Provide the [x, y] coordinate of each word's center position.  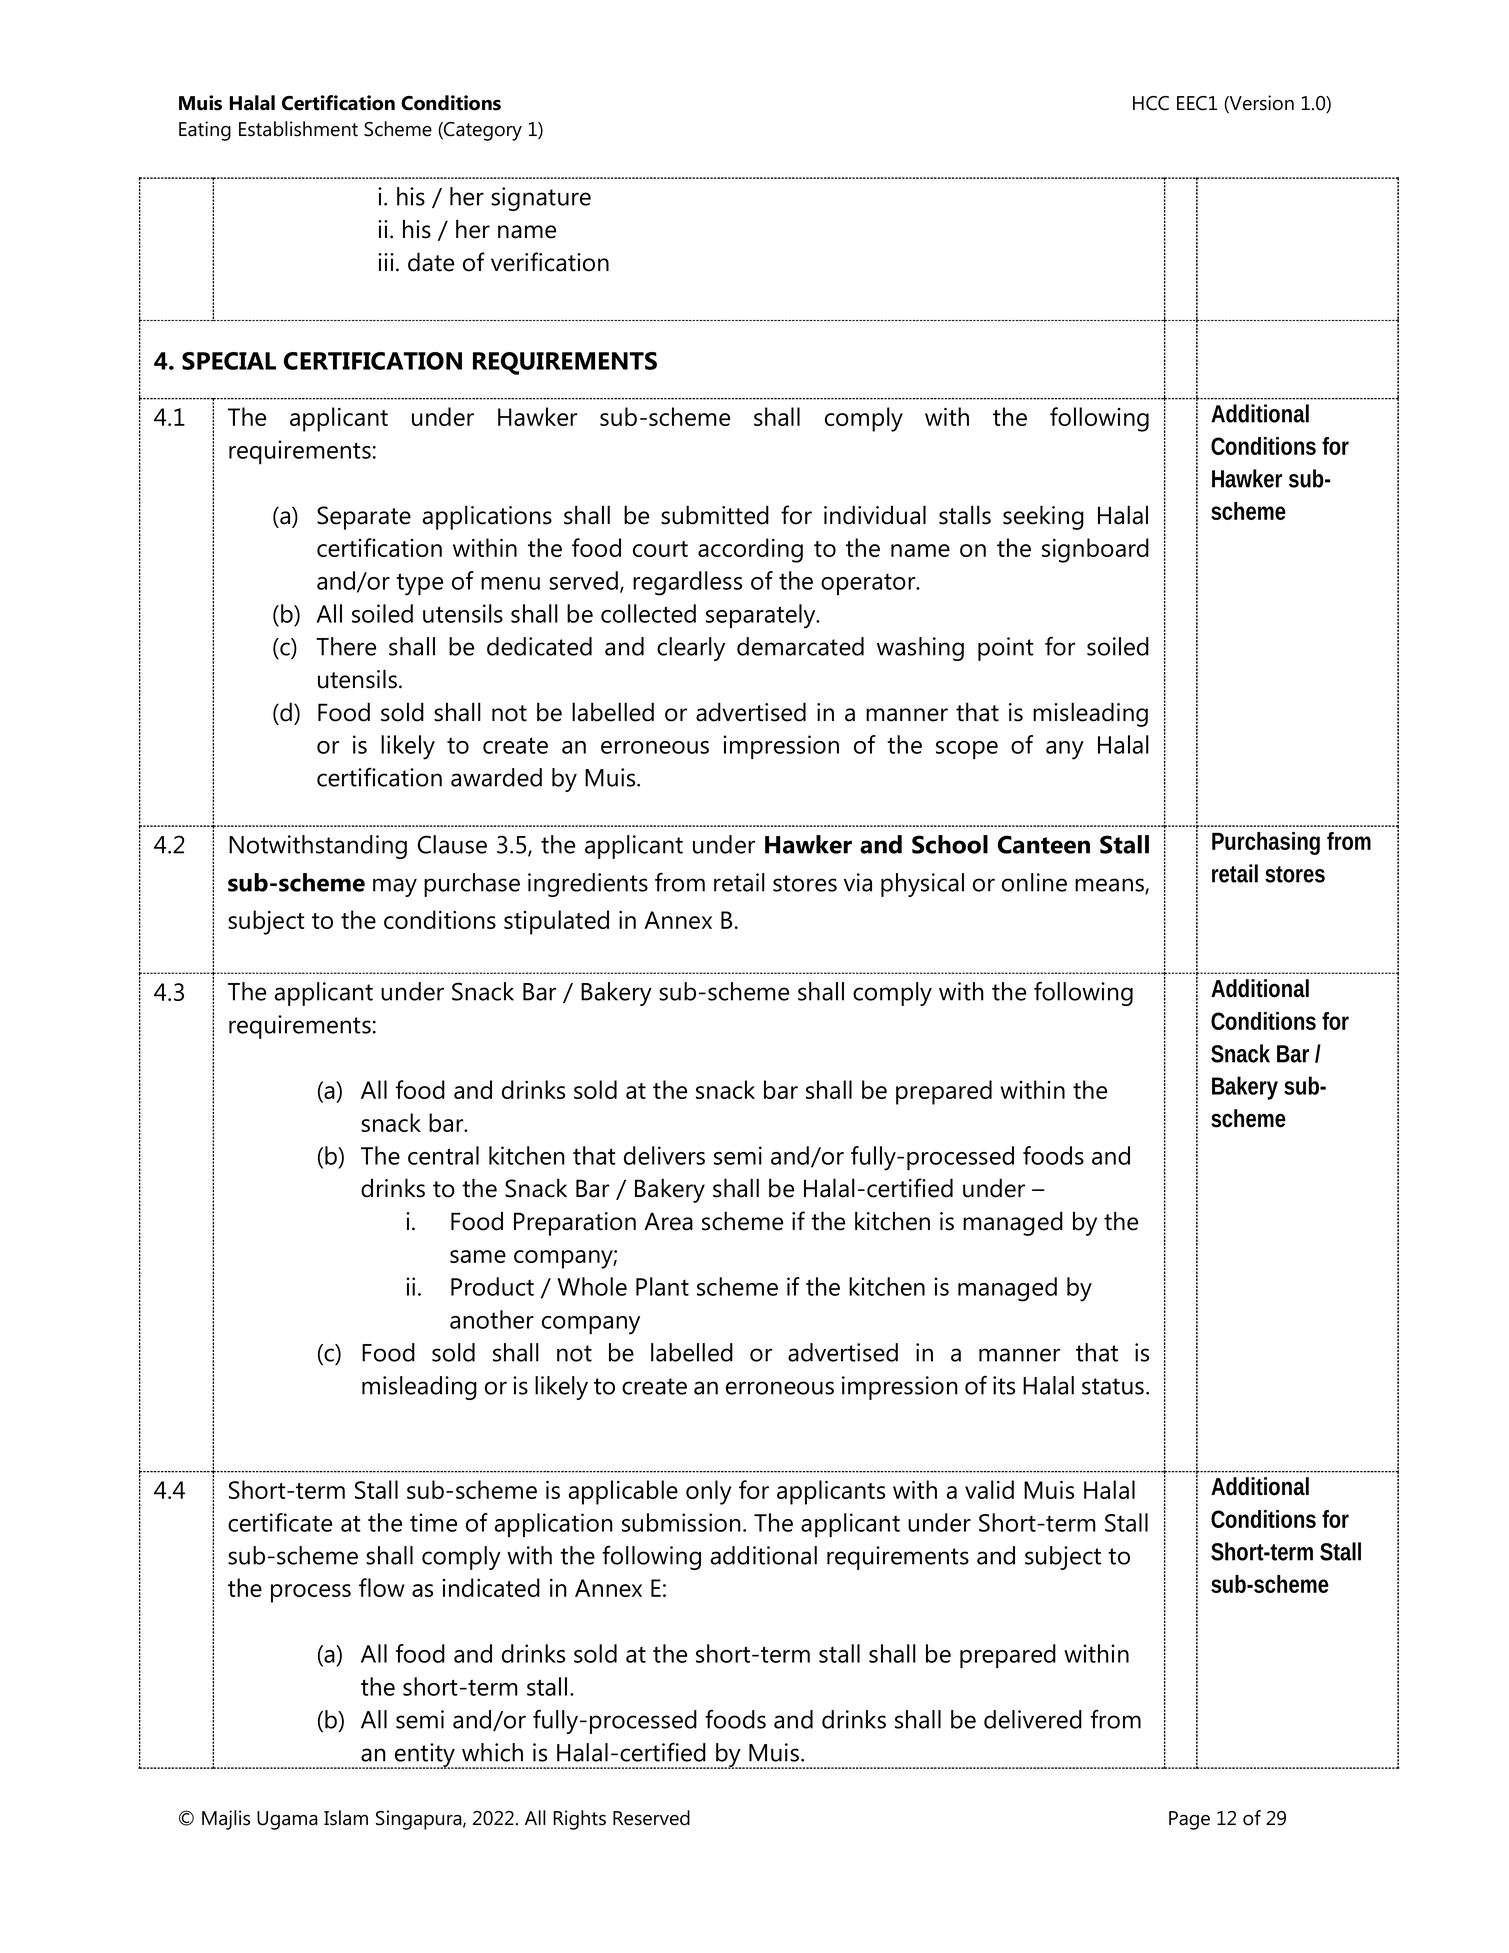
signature [541, 199]
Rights [579, 1820]
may [395, 887]
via [858, 882]
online [1034, 882]
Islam [346, 1818]
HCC [1151, 103]
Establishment [298, 129]
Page [1189, 1820]
